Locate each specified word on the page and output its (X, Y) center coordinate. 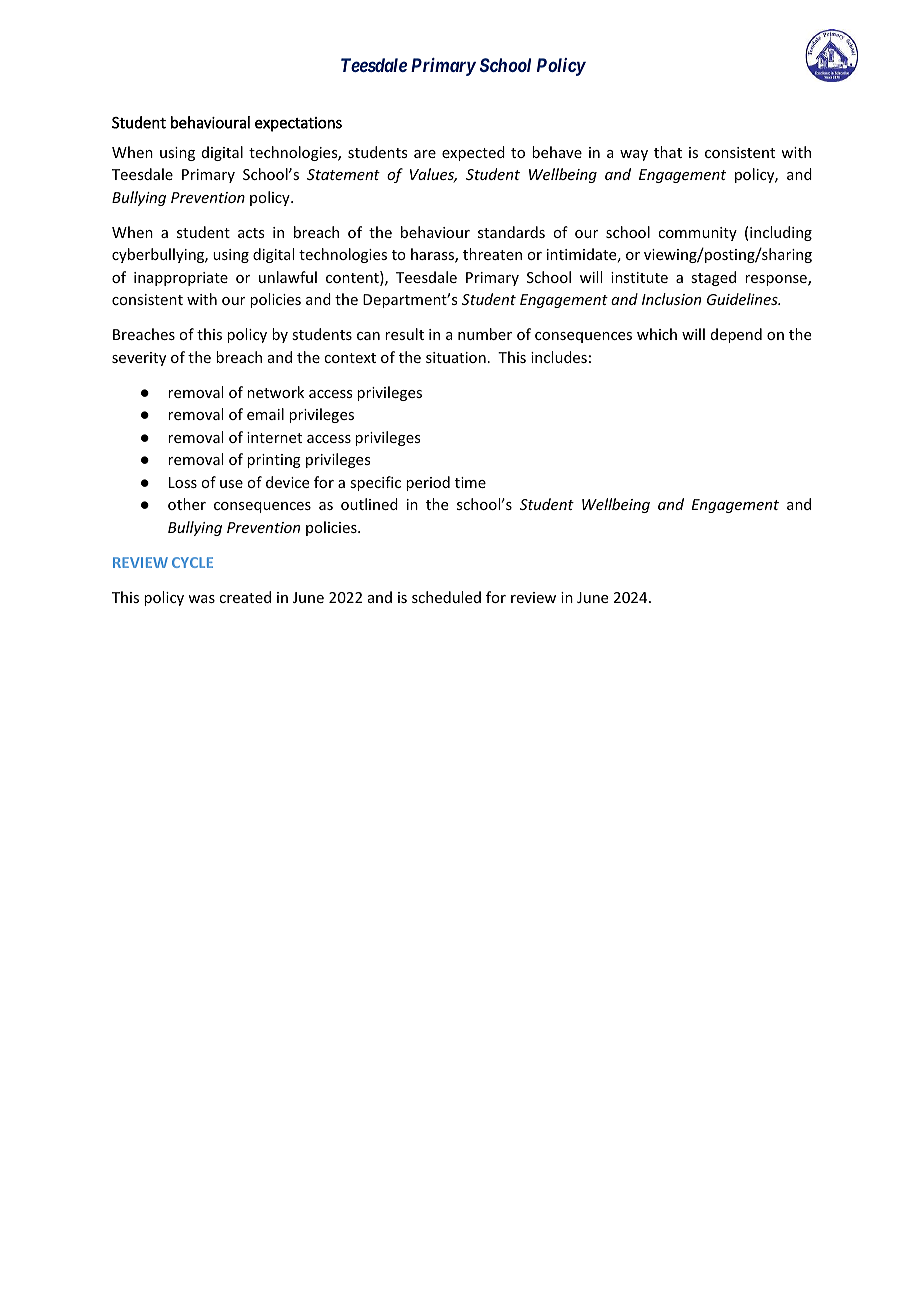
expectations (298, 124)
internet (274, 437)
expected (473, 153)
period (428, 483)
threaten (492, 254)
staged (713, 278)
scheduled (446, 597)
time (470, 482)
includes (559, 357)
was (201, 599)
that (668, 152)
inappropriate (181, 279)
